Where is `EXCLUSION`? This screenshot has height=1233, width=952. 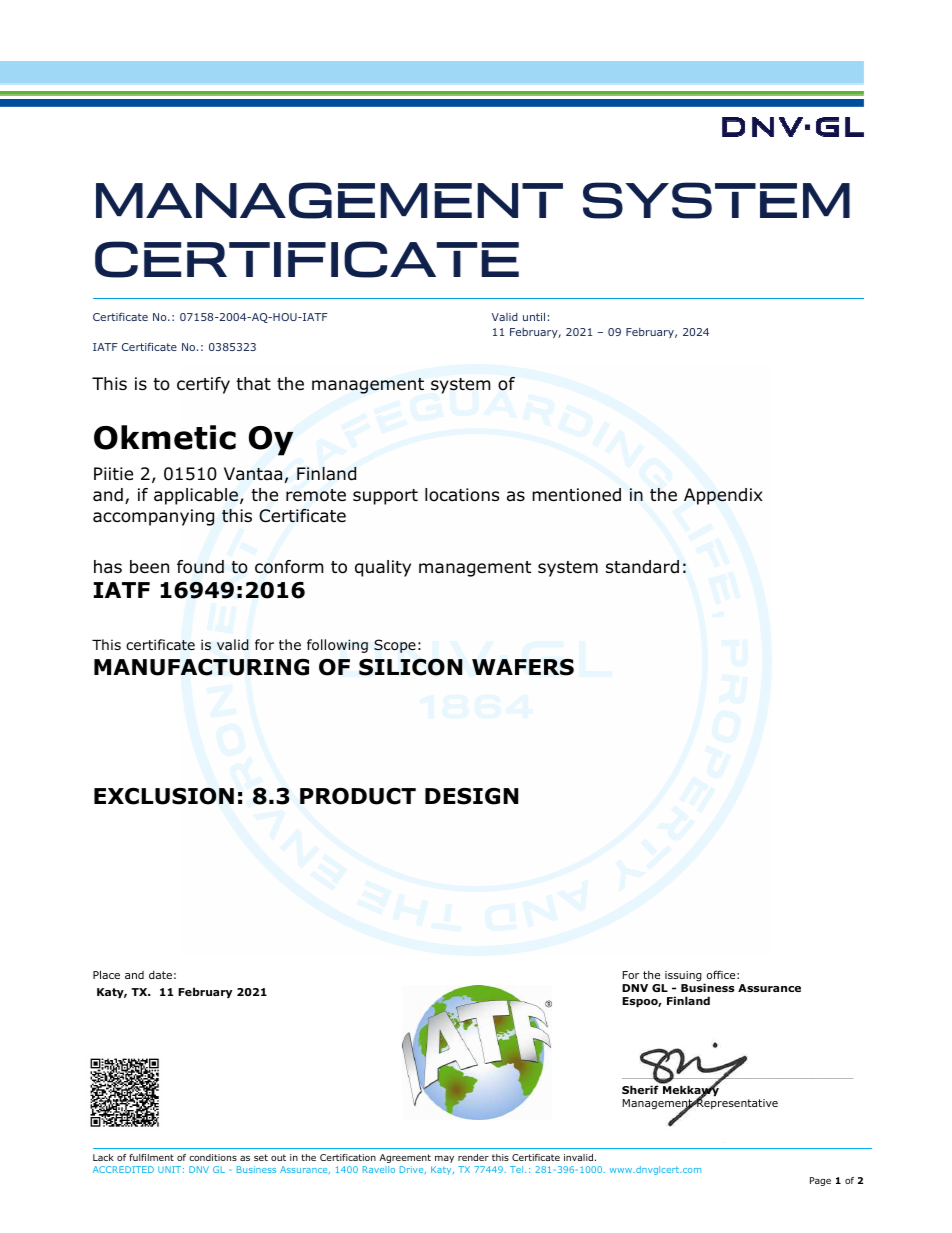 EXCLUSION is located at coordinates (164, 796).
